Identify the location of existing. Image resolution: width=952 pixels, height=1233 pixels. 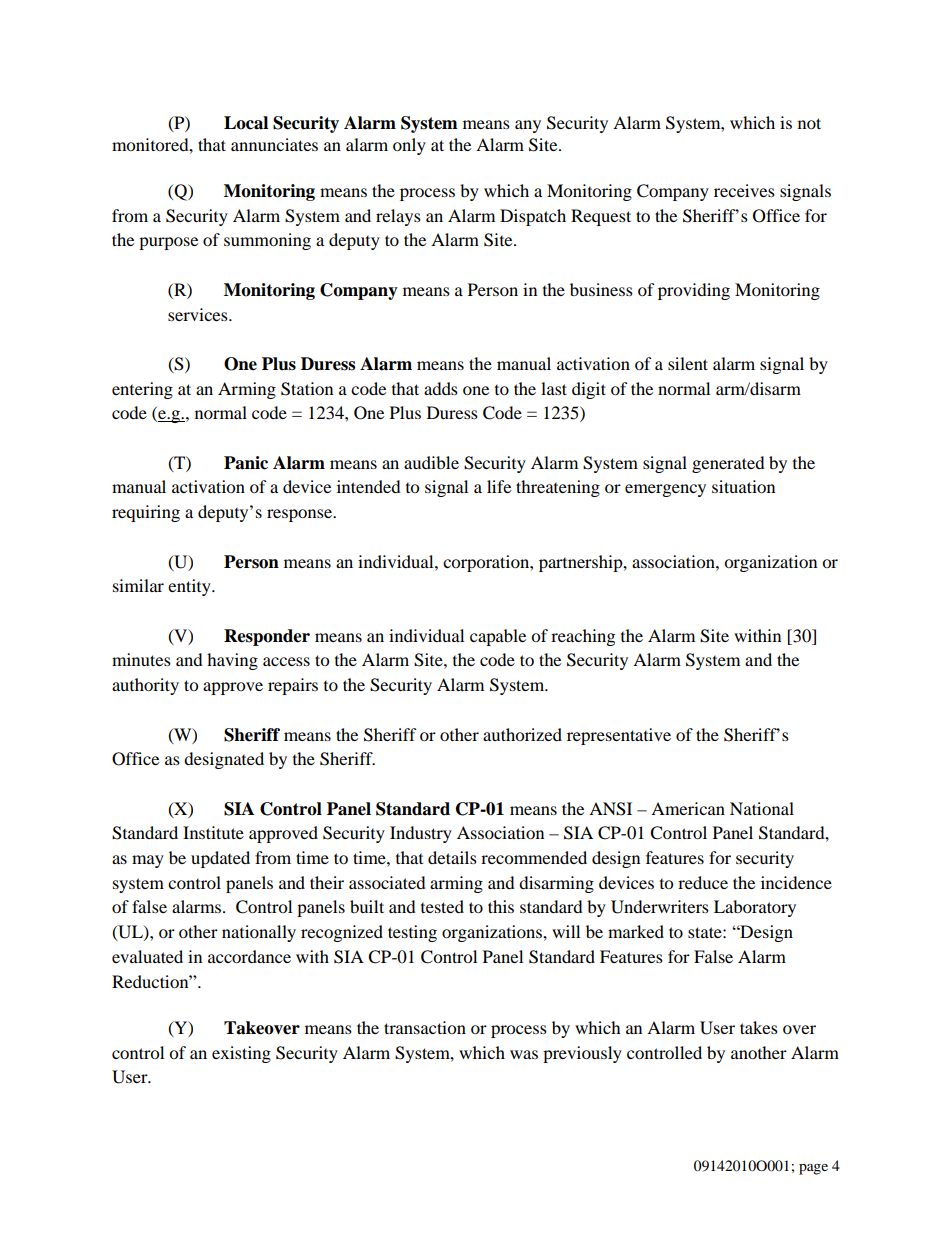
(241, 1054).
